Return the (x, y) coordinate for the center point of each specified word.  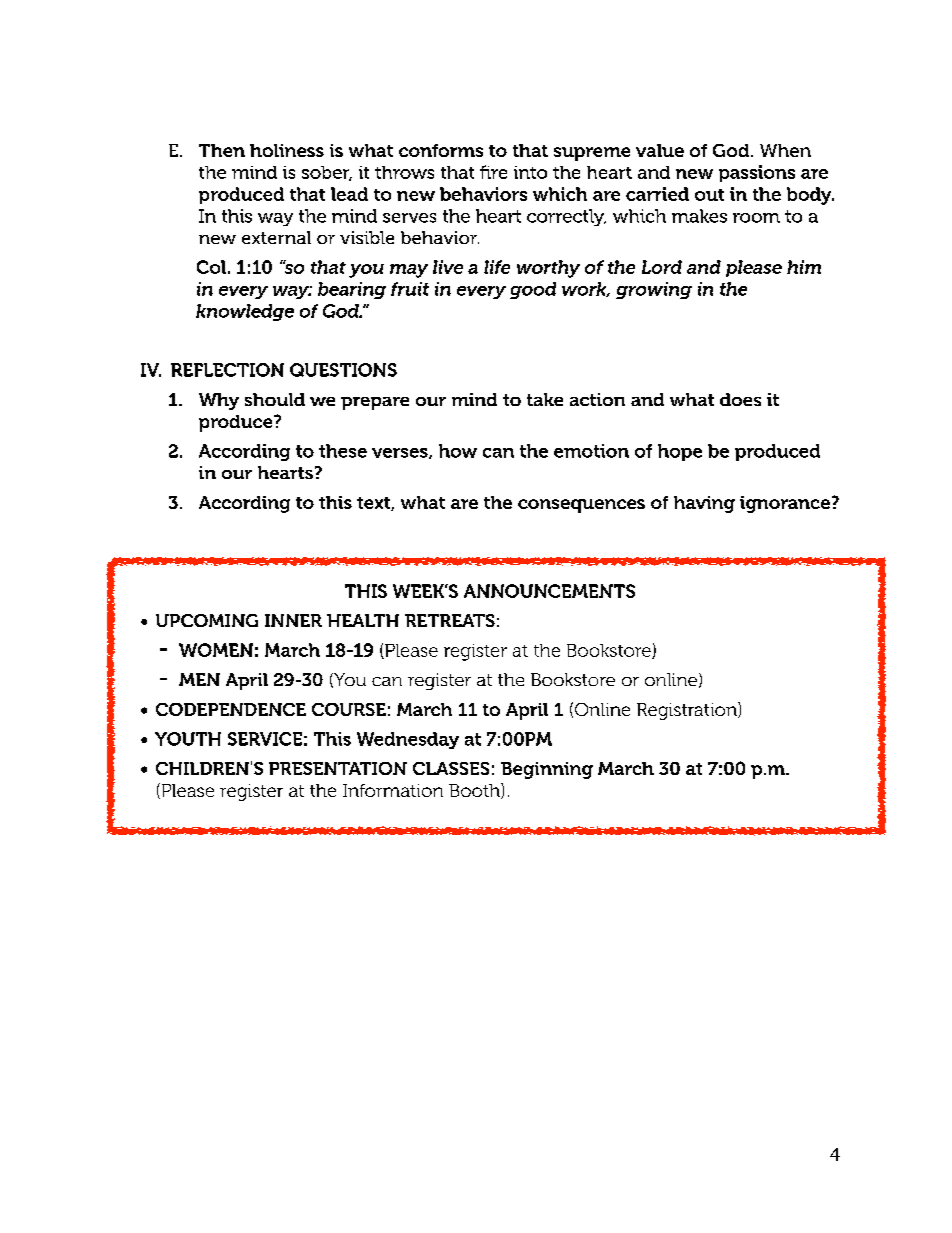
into (530, 172)
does (740, 399)
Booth (475, 791)
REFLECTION (227, 370)
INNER (293, 620)
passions (757, 173)
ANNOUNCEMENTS (549, 591)
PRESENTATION (338, 768)
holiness (287, 150)
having (704, 504)
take (545, 399)
